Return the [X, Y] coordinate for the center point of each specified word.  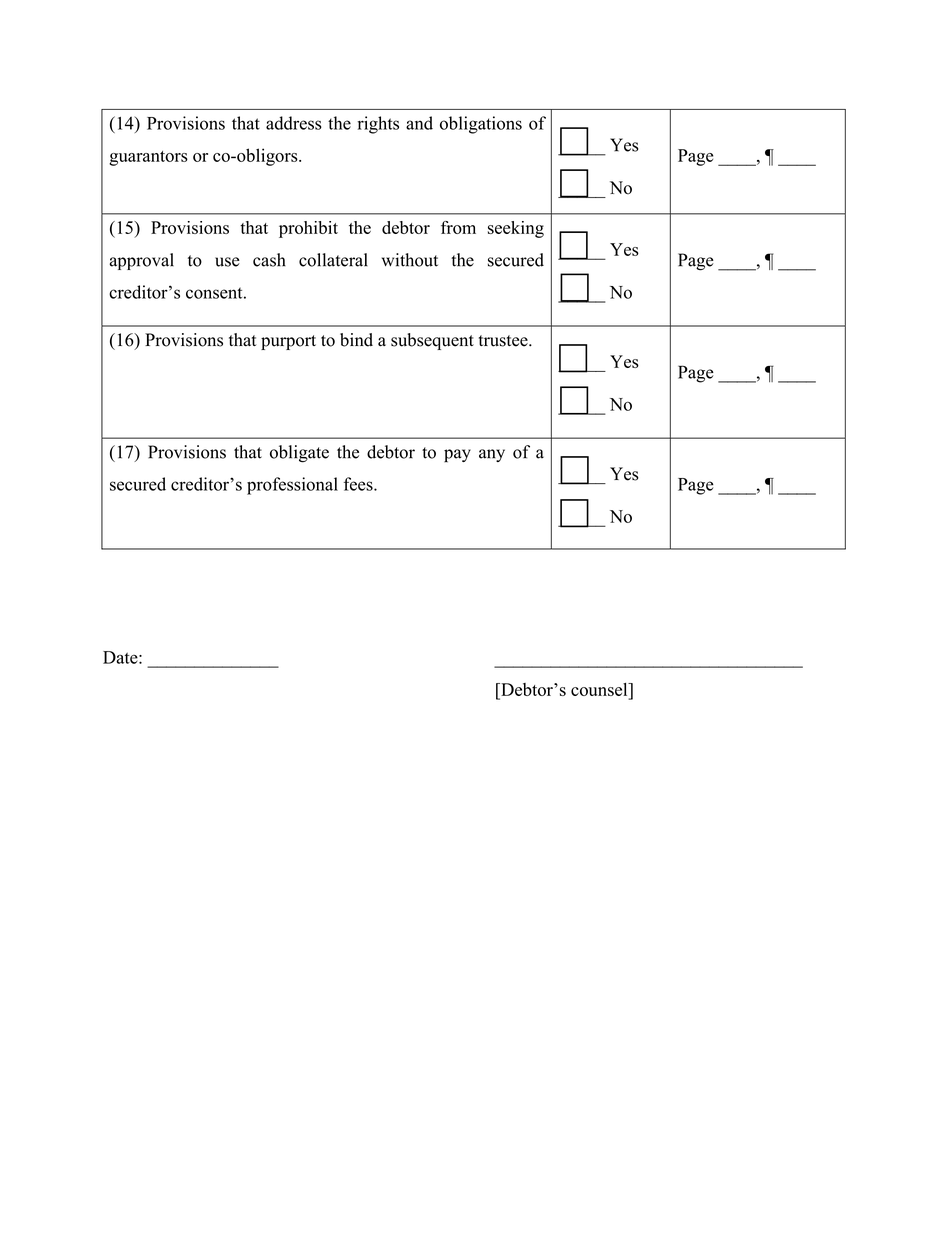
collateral [333, 260]
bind [356, 340]
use [227, 262]
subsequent [432, 341]
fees [359, 484]
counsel [600, 689]
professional [292, 486]
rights [378, 125]
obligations [481, 125]
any [492, 455]
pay [457, 456]
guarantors [148, 158]
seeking [516, 229]
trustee [504, 341]
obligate [299, 454]
